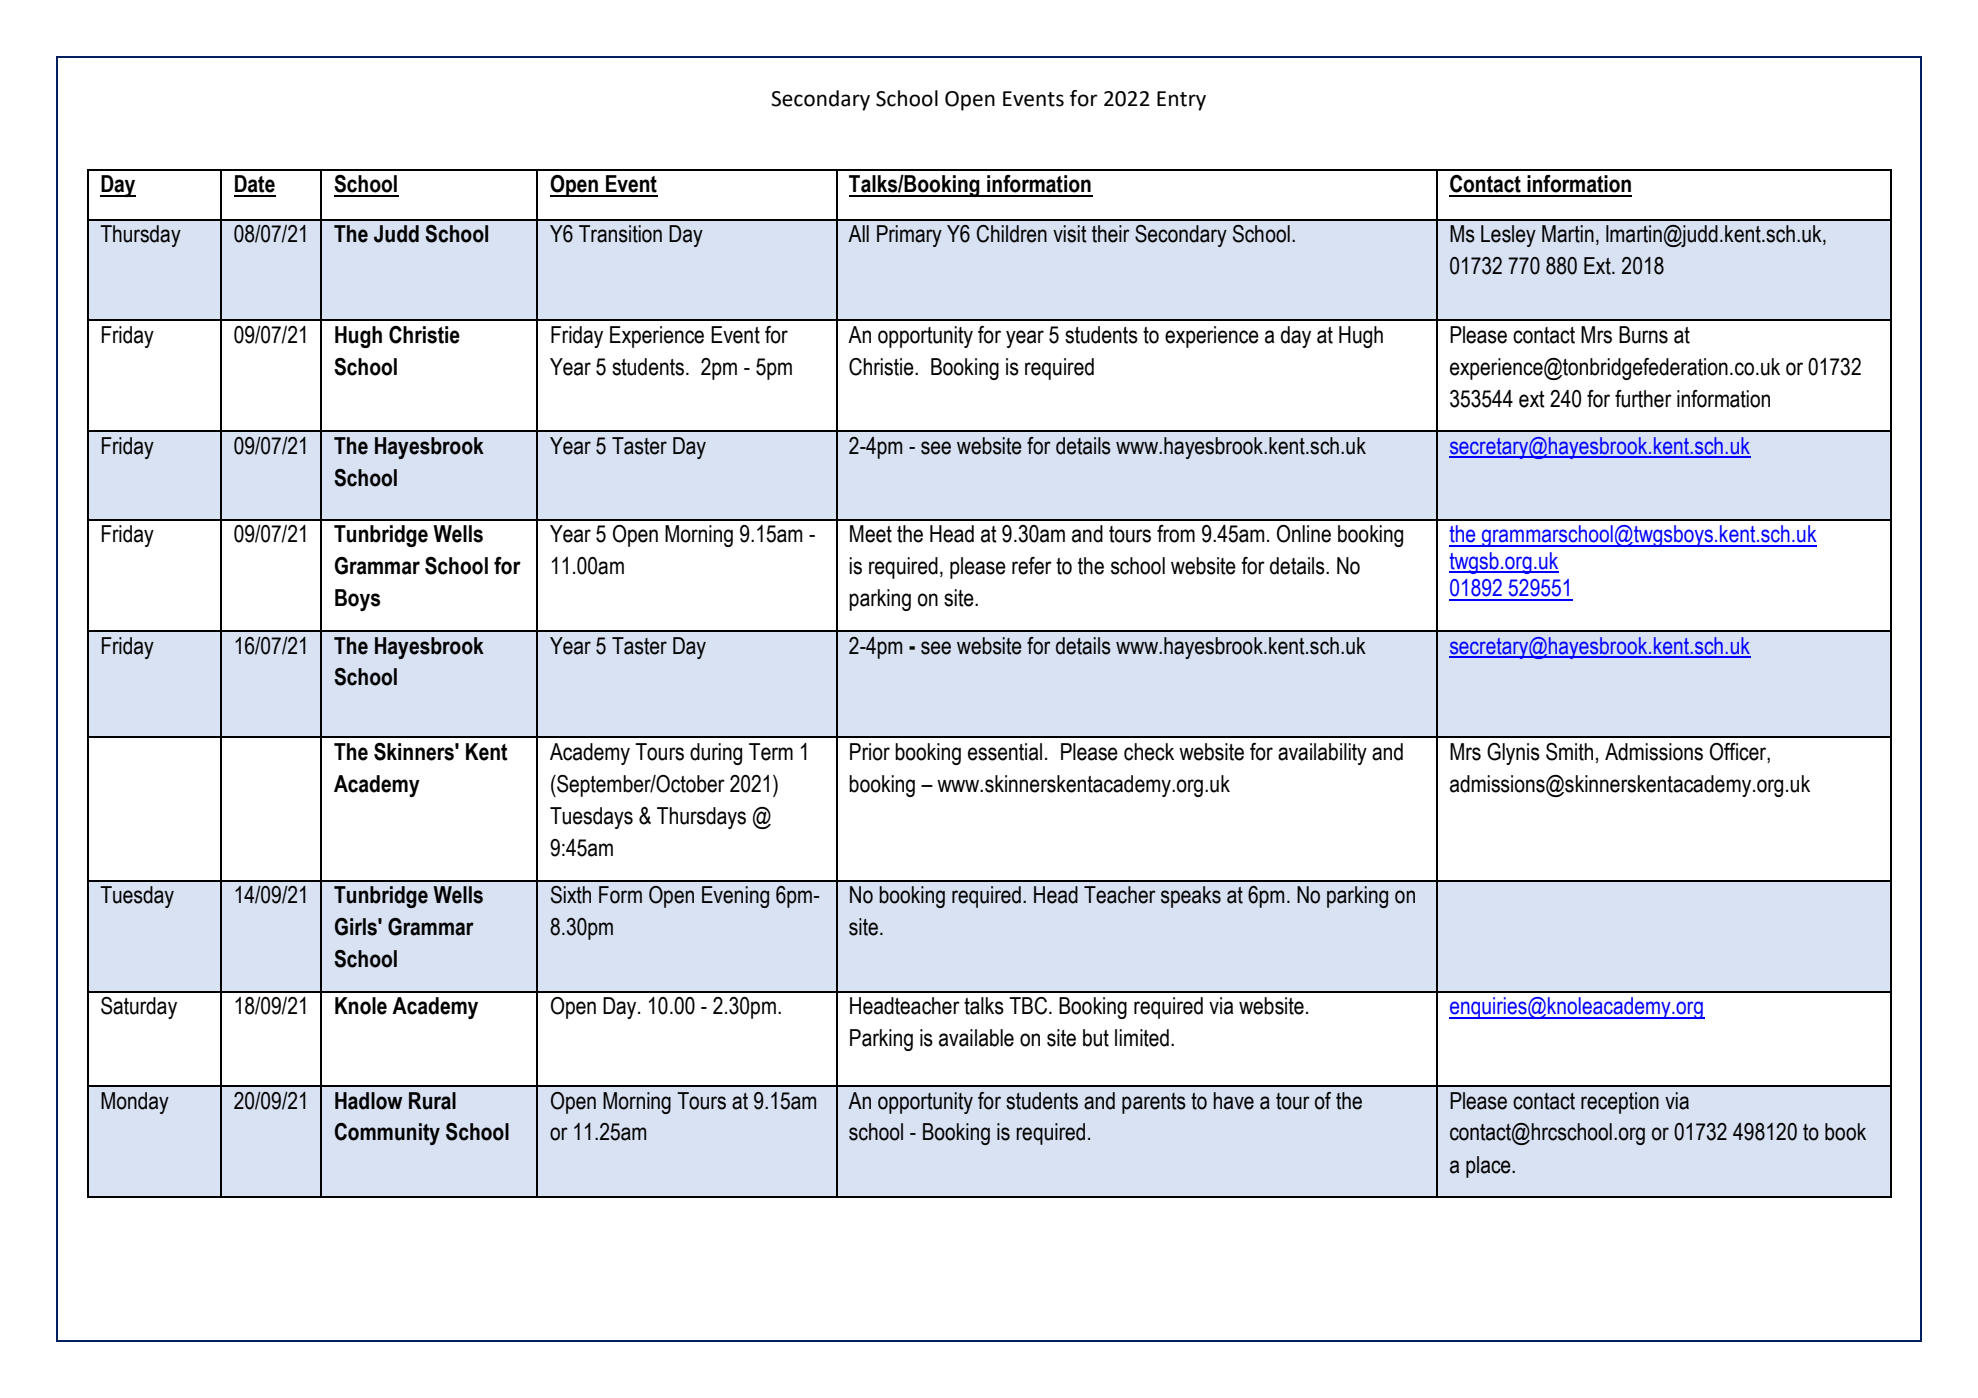 The height and width of the document is (1398, 1978). What do you see at coordinates (1191, 897) in the document?
I see `speaks` at bounding box center [1191, 897].
